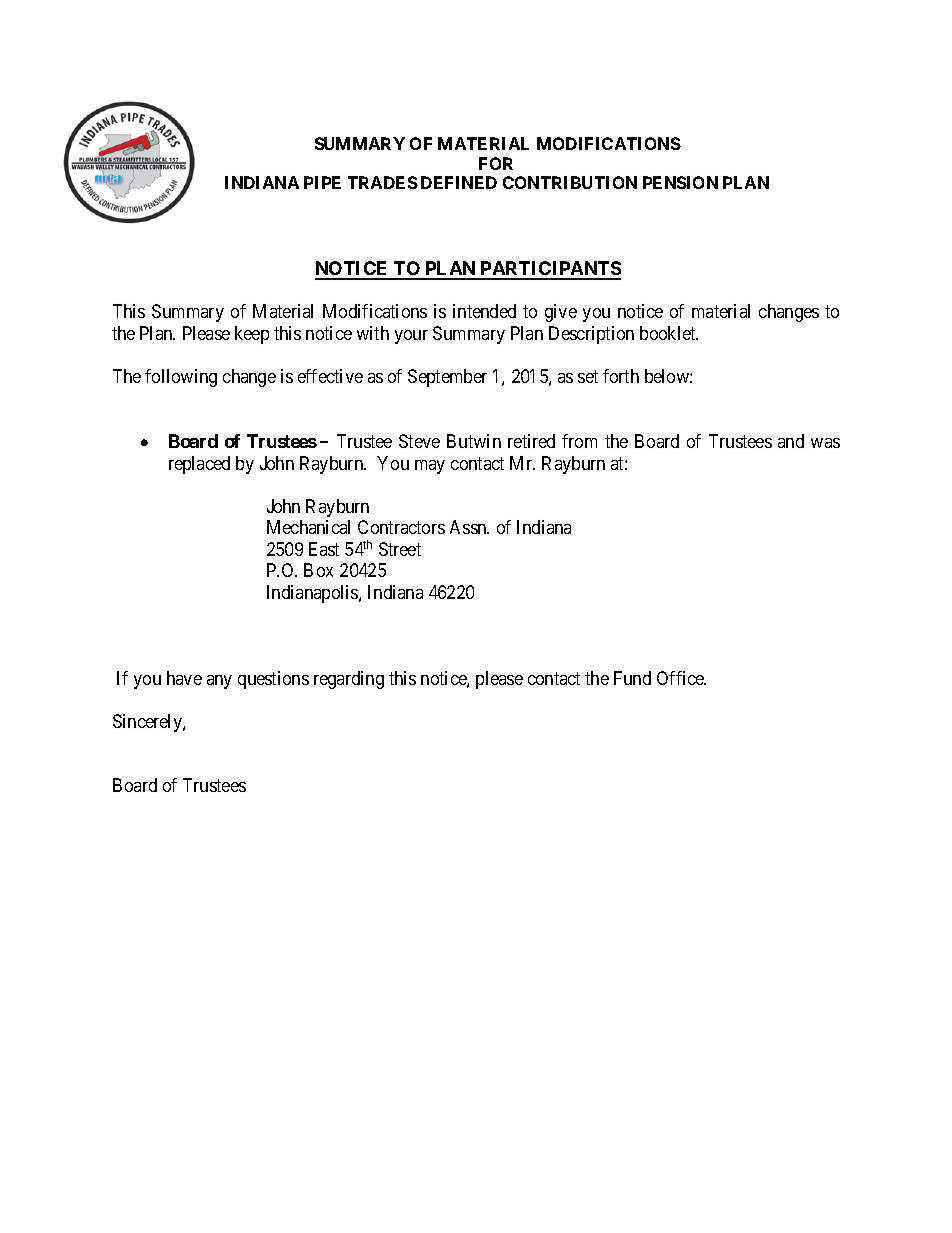 Image resolution: width=952 pixels, height=1233 pixels. I want to click on keep, so click(252, 335).
